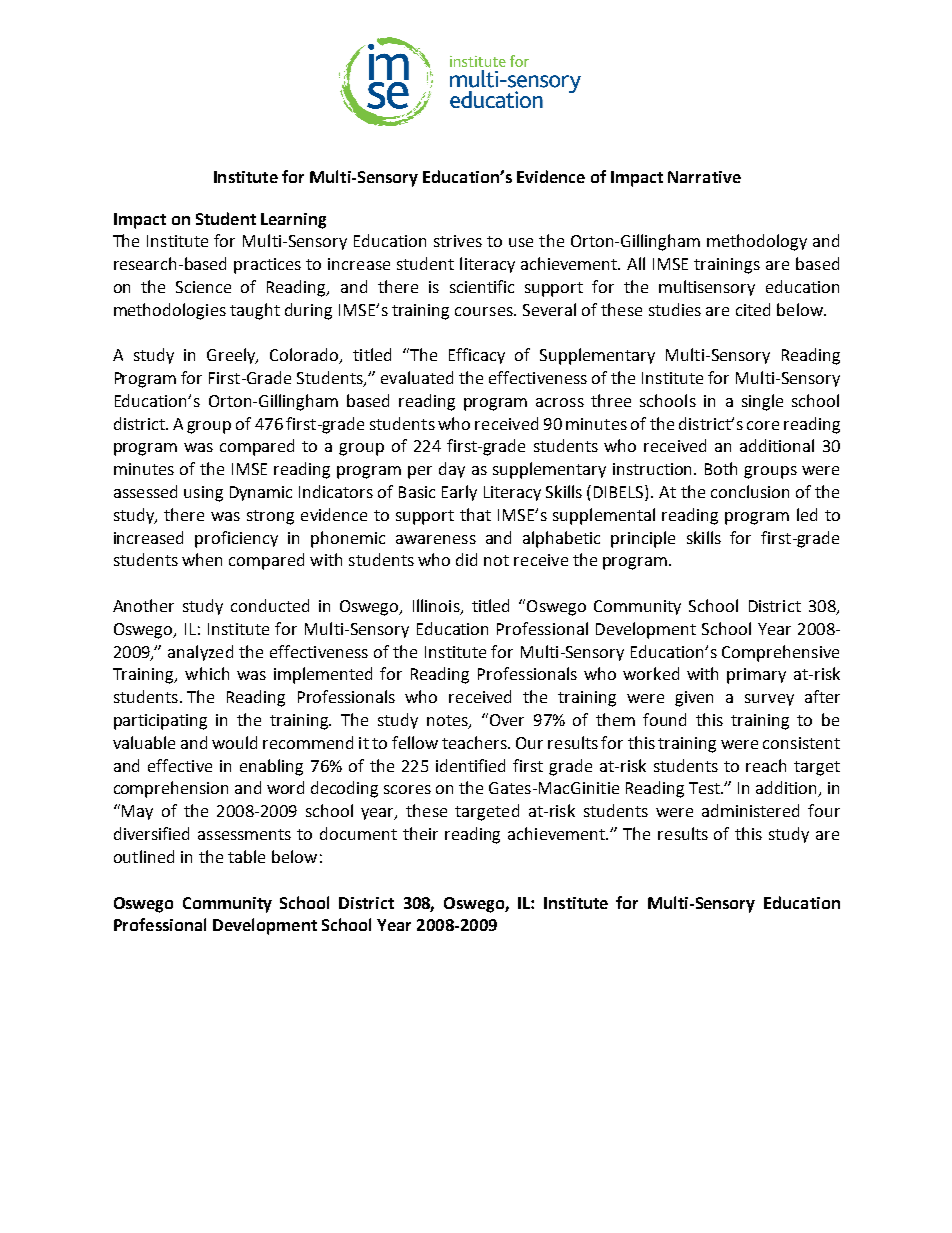 This screenshot has height=1233, width=952. I want to click on strives, so click(458, 241).
